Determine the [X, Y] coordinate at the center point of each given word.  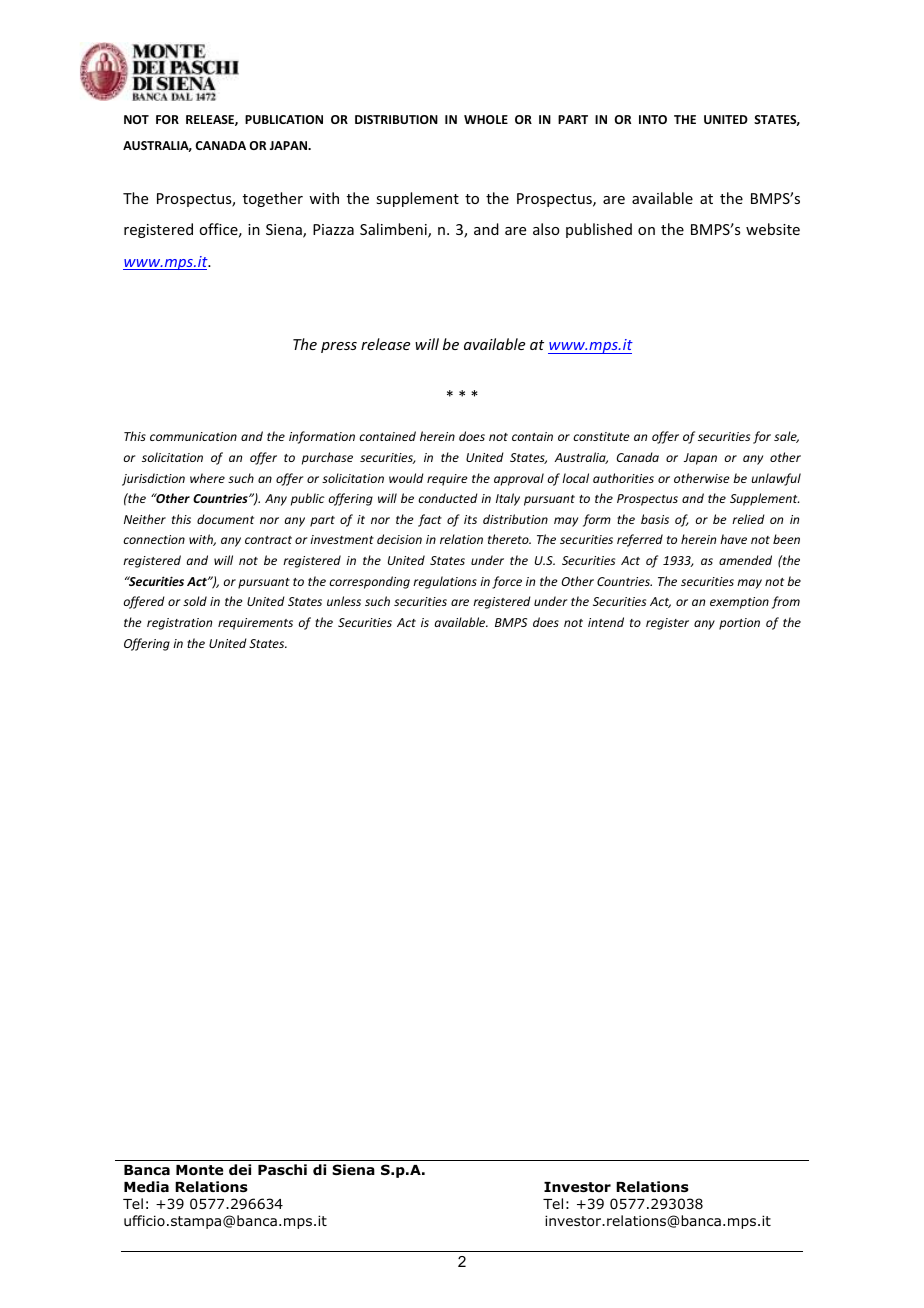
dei [240, 1169]
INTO [653, 119]
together [273, 199]
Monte [199, 1170]
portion [739, 624]
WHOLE [486, 119]
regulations [445, 582]
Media [146, 1186]
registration [179, 624]
